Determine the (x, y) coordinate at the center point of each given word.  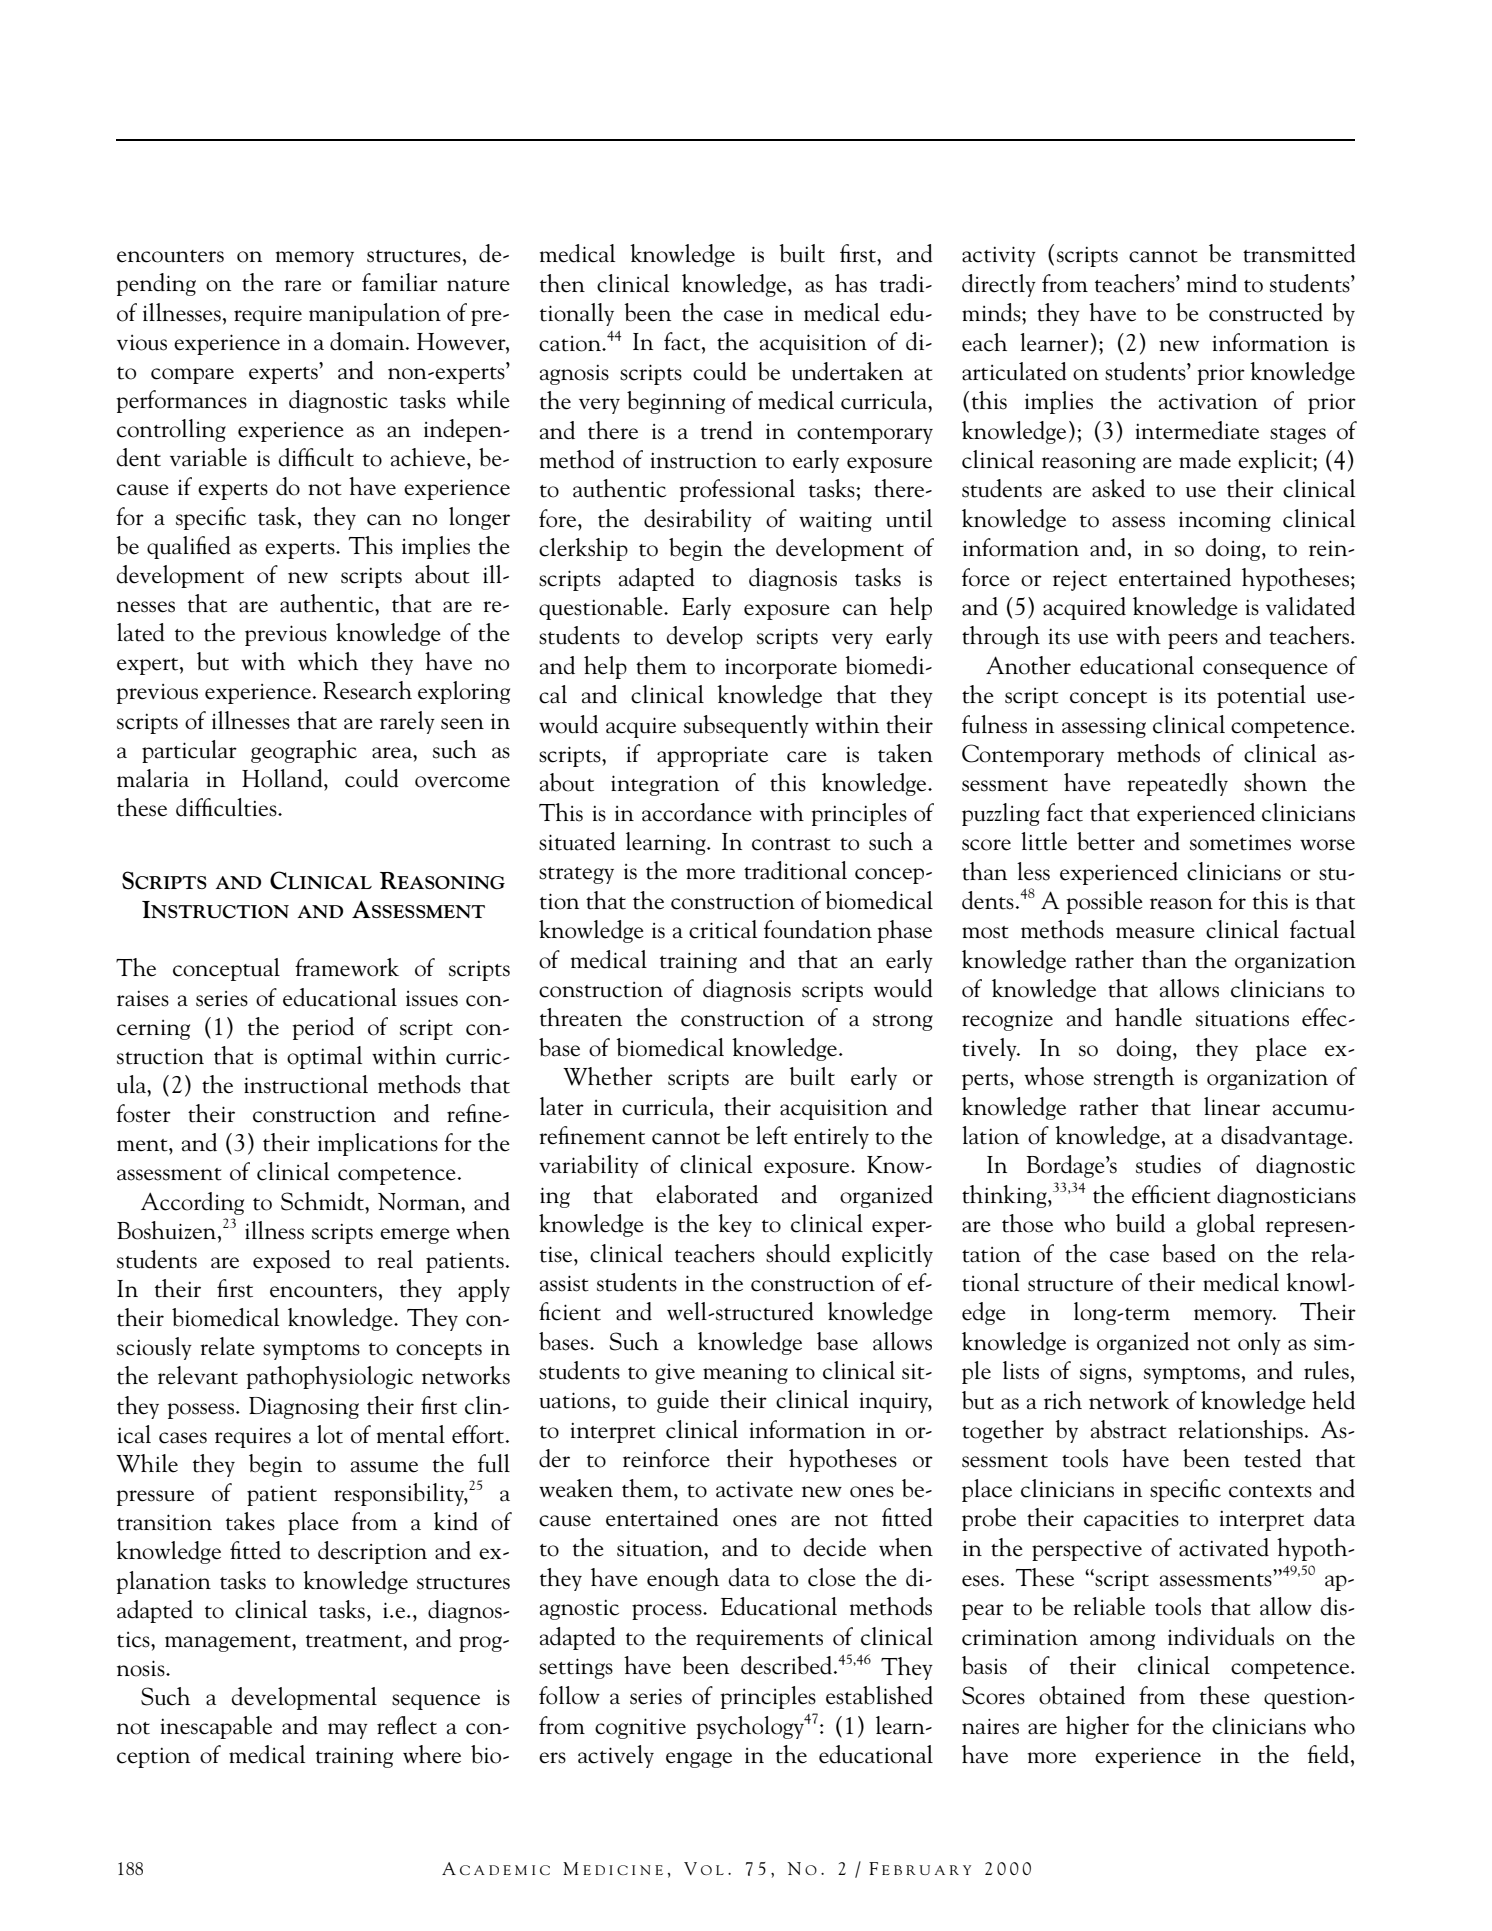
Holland (283, 778)
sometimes (1240, 842)
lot (330, 1434)
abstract (1129, 1429)
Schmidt (324, 1201)
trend (727, 430)
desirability (698, 520)
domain (368, 341)
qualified (189, 547)
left (772, 1135)
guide (683, 1401)
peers (1193, 641)
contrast (791, 844)
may (348, 1731)
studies (1168, 1164)
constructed (1266, 312)
